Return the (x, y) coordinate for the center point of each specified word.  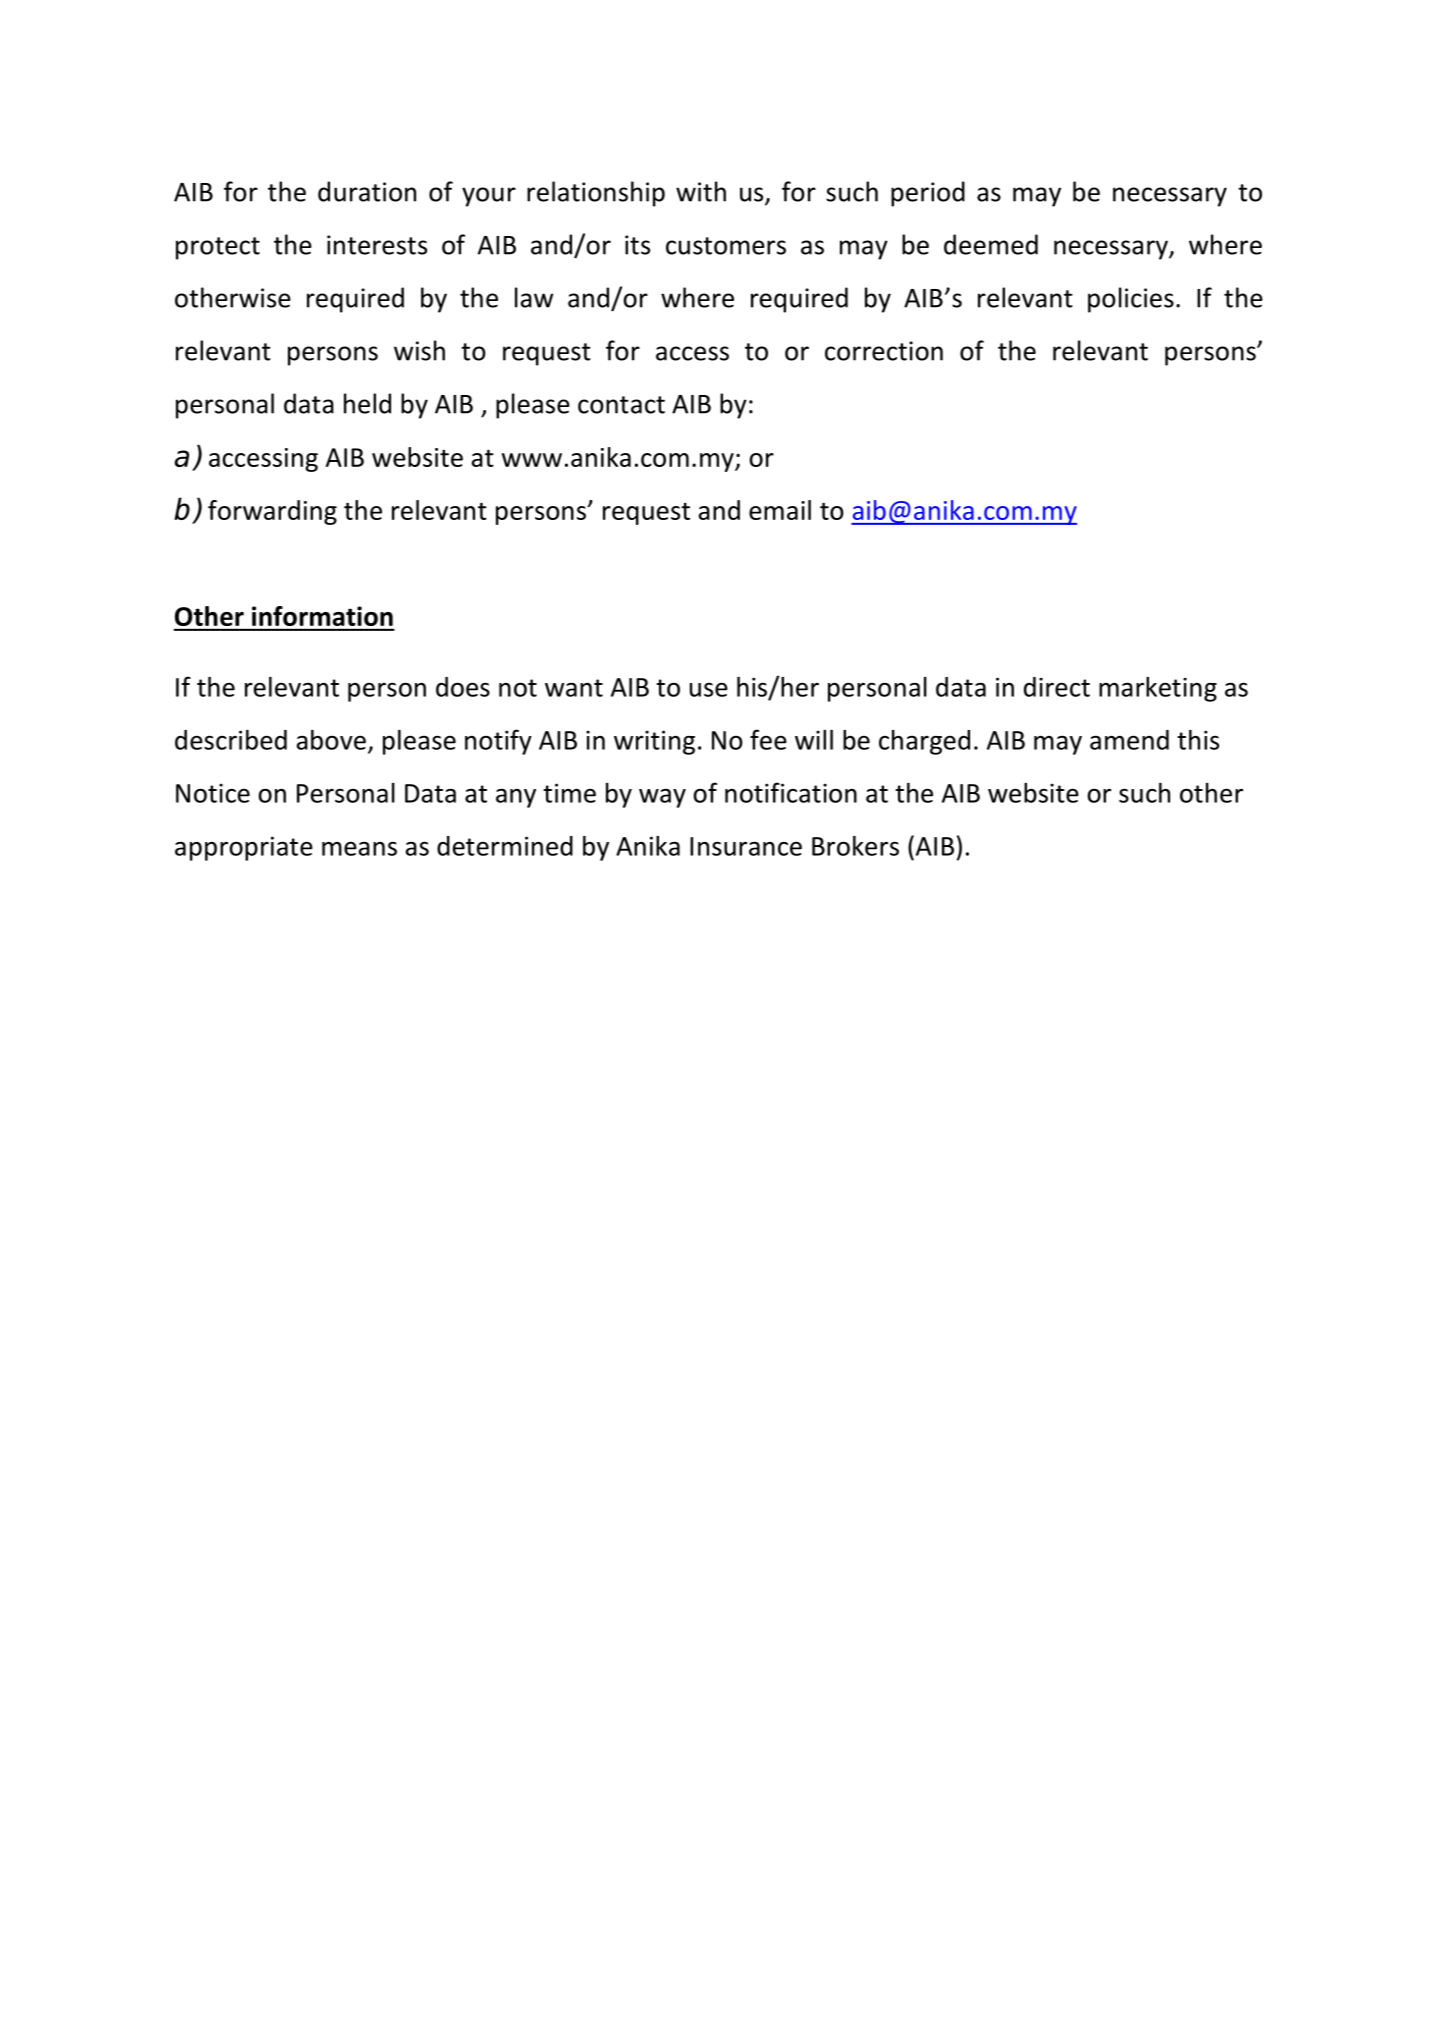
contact (621, 405)
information (322, 616)
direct (1057, 687)
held (367, 403)
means (359, 848)
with (701, 191)
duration (367, 191)
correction (884, 351)
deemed (991, 244)
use (709, 689)
